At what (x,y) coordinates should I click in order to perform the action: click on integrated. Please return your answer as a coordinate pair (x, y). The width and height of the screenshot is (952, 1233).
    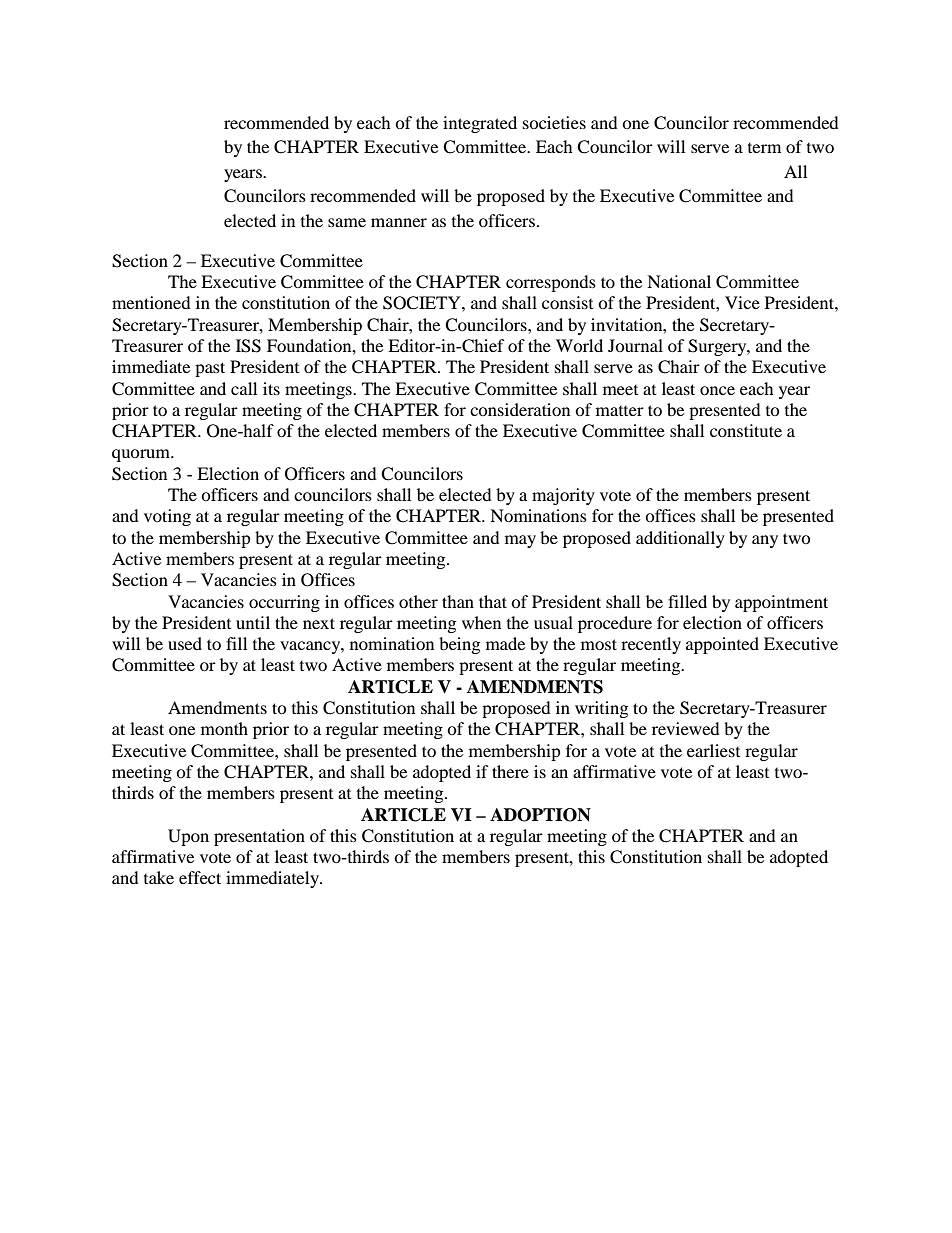
    Looking at the image, I should click on (480, 124).
